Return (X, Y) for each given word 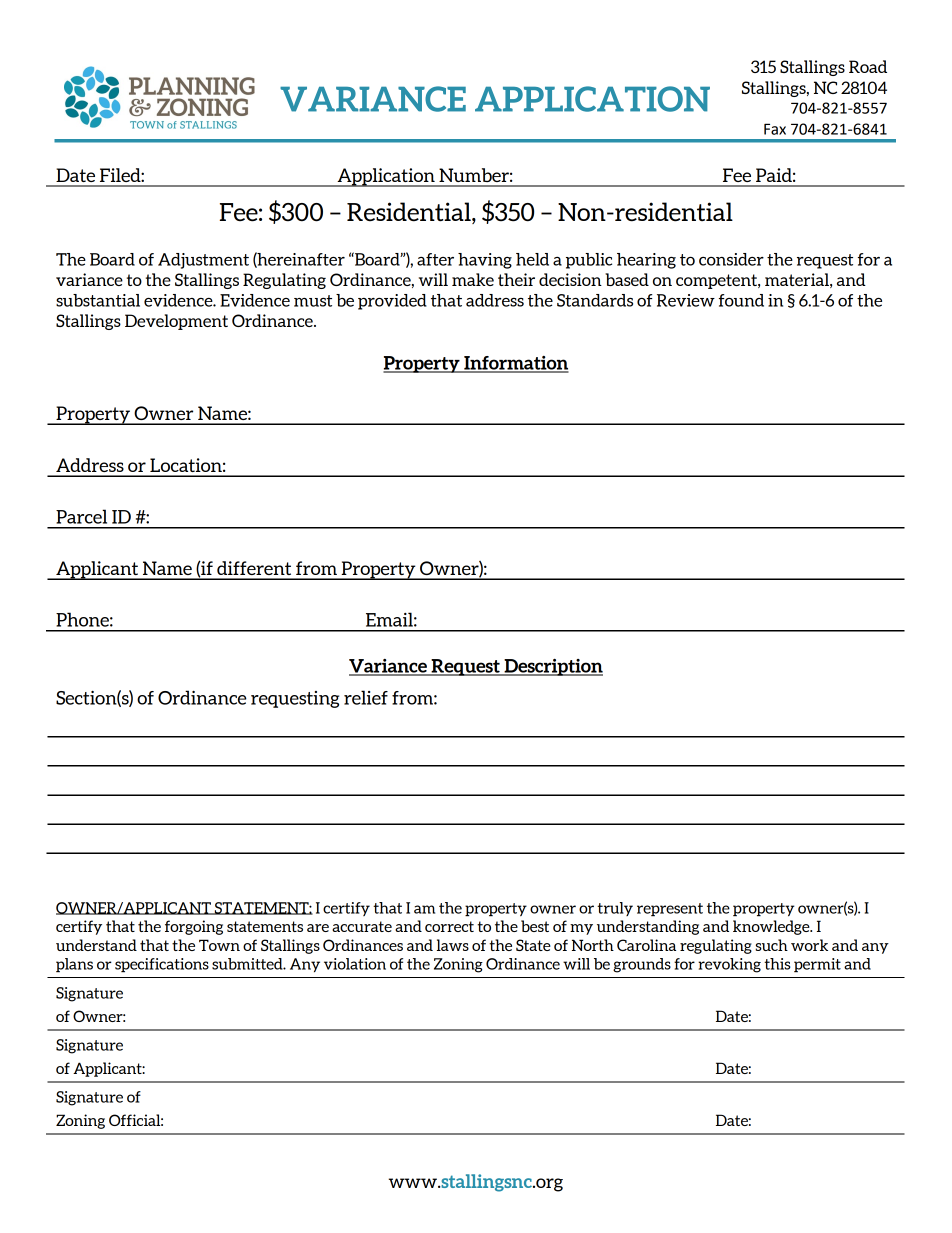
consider (731, 259)
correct (449, 926)
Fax (775, 129)
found (741, 300)
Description (552, 667)
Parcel (81, 516)
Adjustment (203, 261)
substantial (98, 300)
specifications (162, 965)
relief (366, 697)
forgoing (194, 927)
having (485, 261)
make (473, 279)
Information (515, 364)
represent (670, 910)
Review (686, 300)
